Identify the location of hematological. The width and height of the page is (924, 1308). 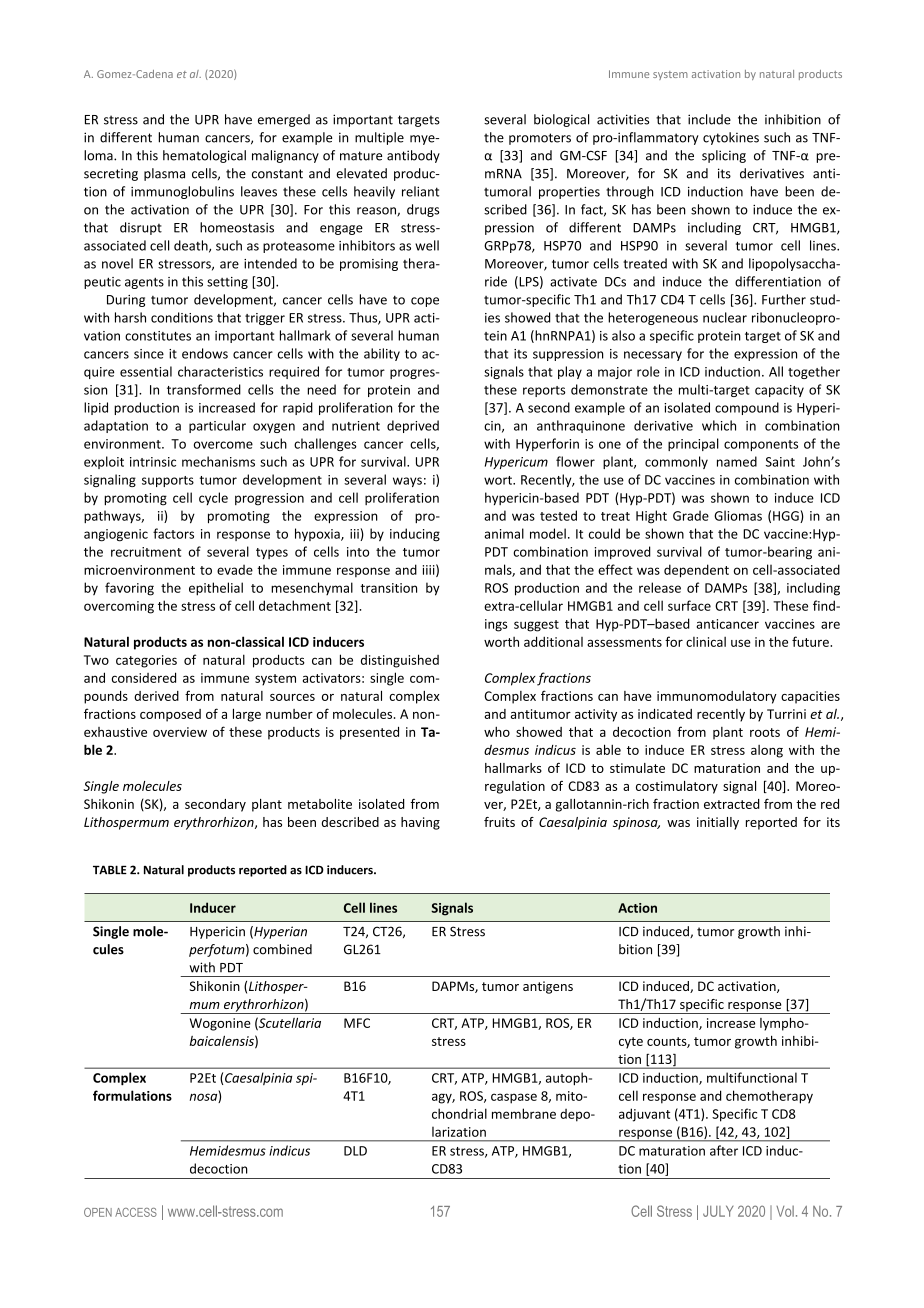
(204, 156).
